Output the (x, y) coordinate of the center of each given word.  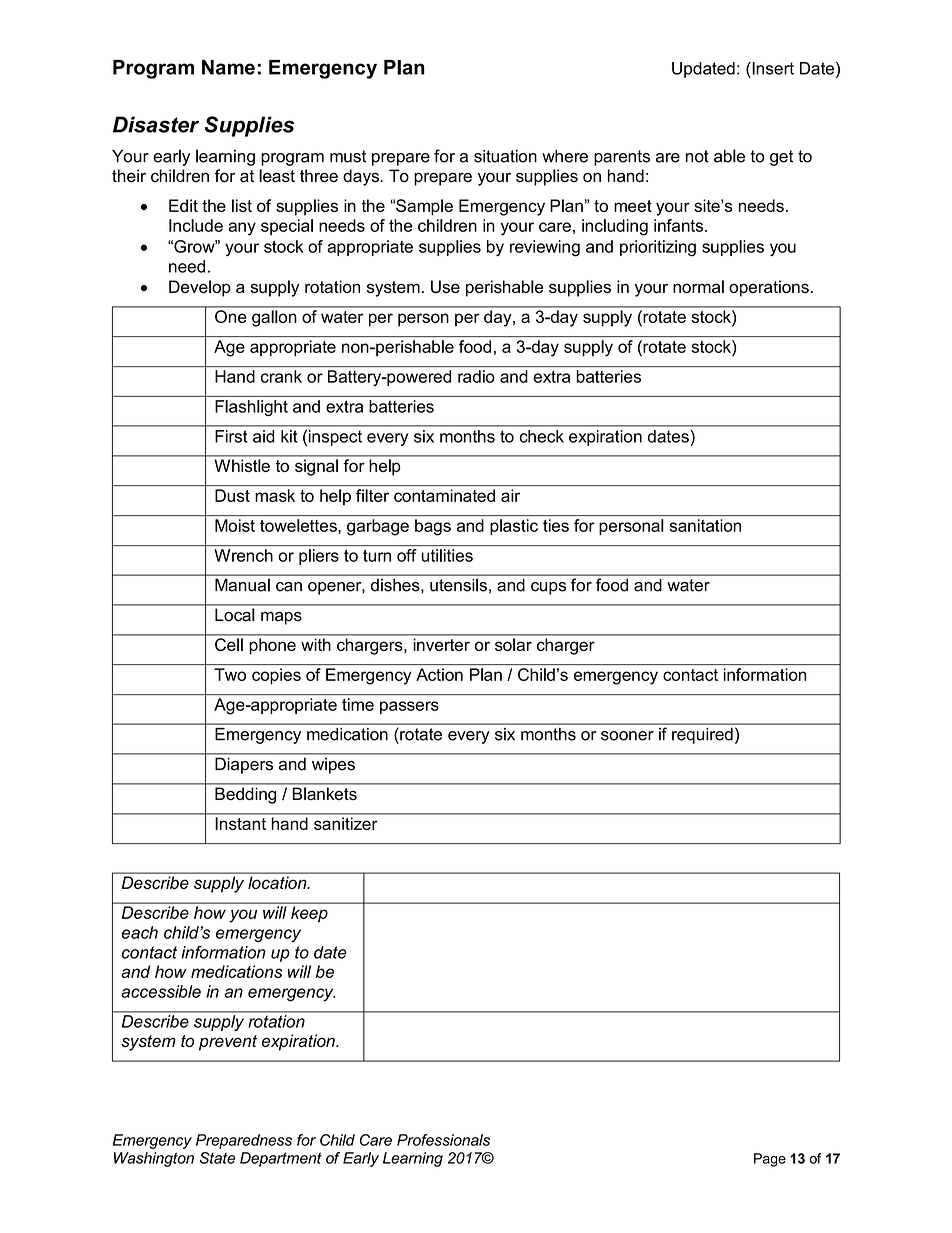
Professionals (443, 1140)
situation (505, 156)
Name (228, 67)
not (697, 156)
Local (234, 614)
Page (770, 1160)
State (217, 1158)
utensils (458, 585)
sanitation (705, 525)
